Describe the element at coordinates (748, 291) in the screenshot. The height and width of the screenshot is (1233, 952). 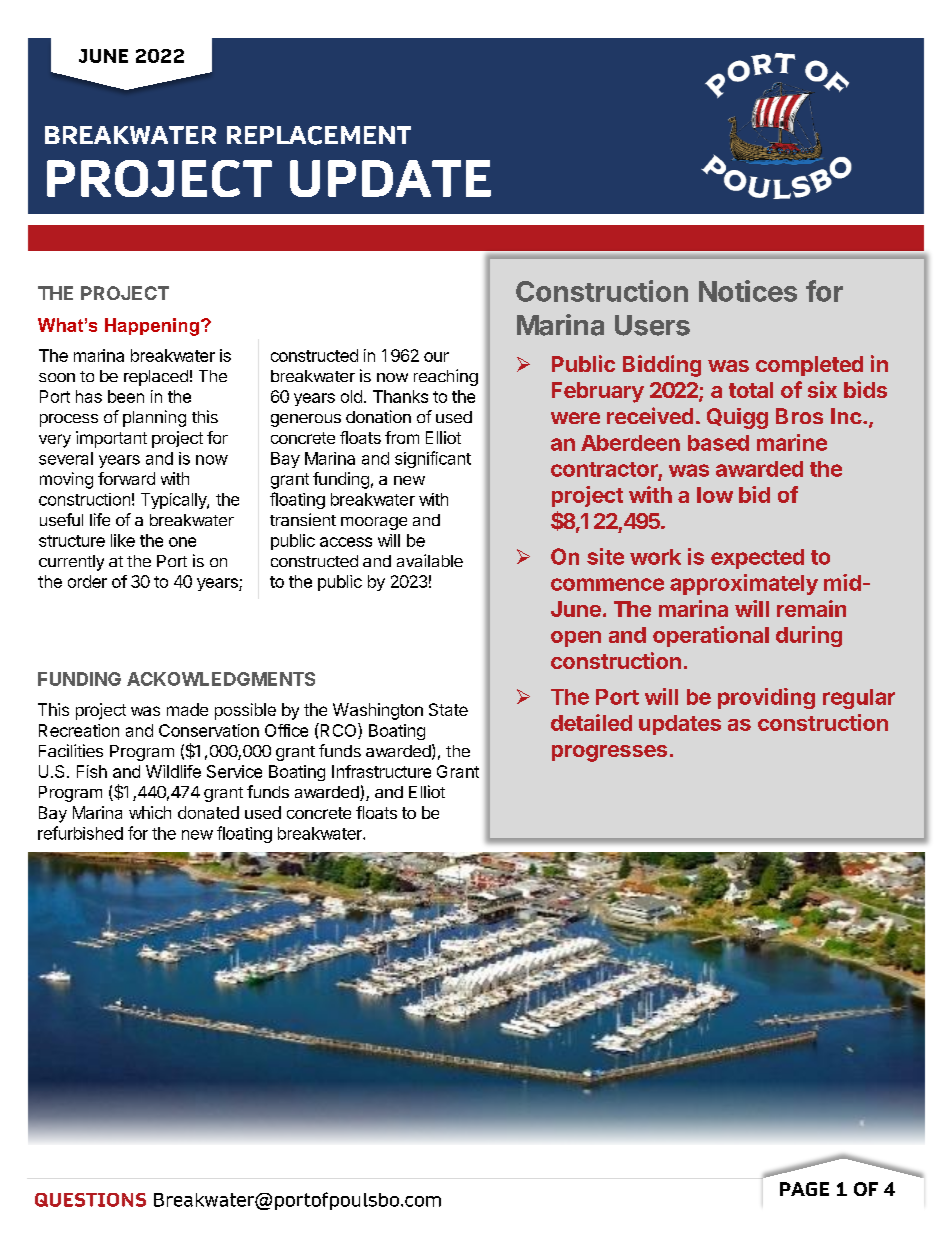
I see `Notices` at that location.
